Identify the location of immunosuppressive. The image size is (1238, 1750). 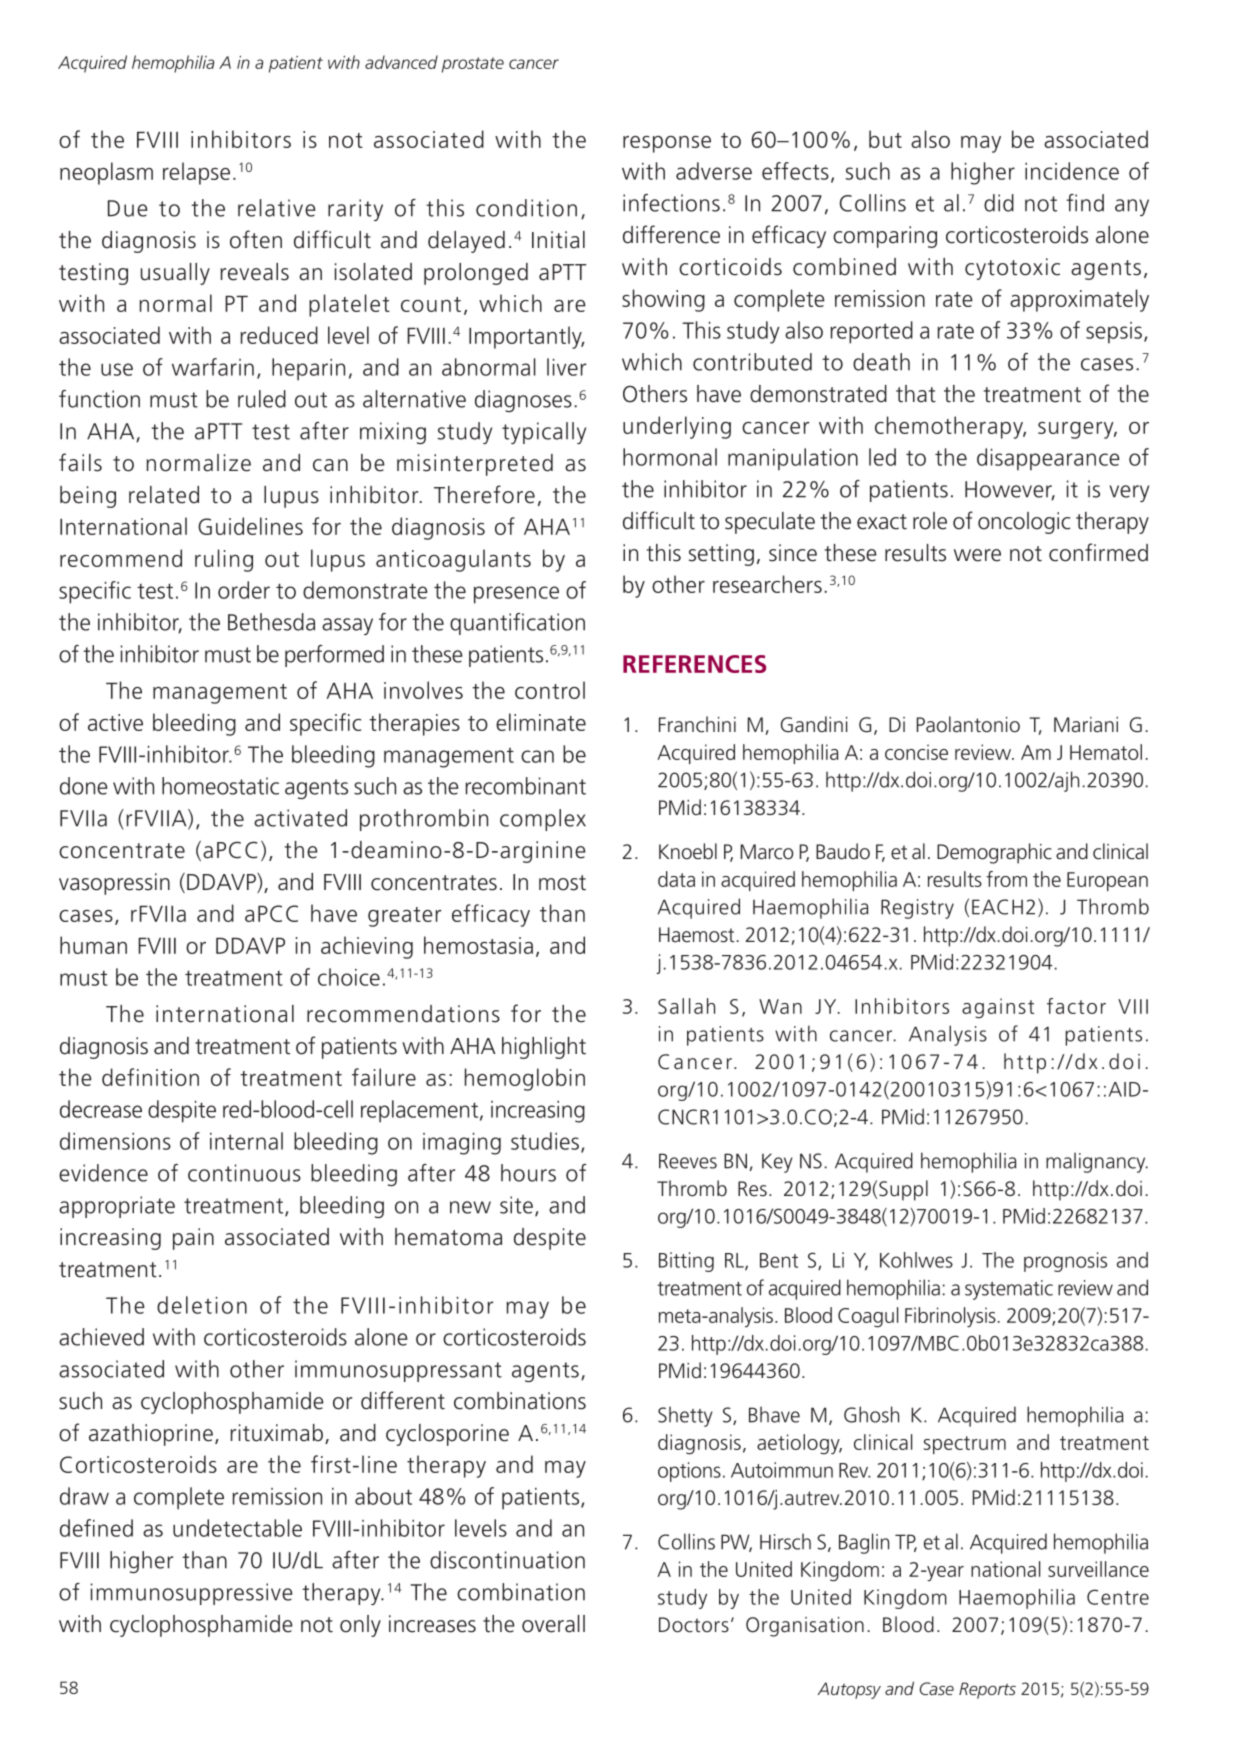
(192, 1594).
